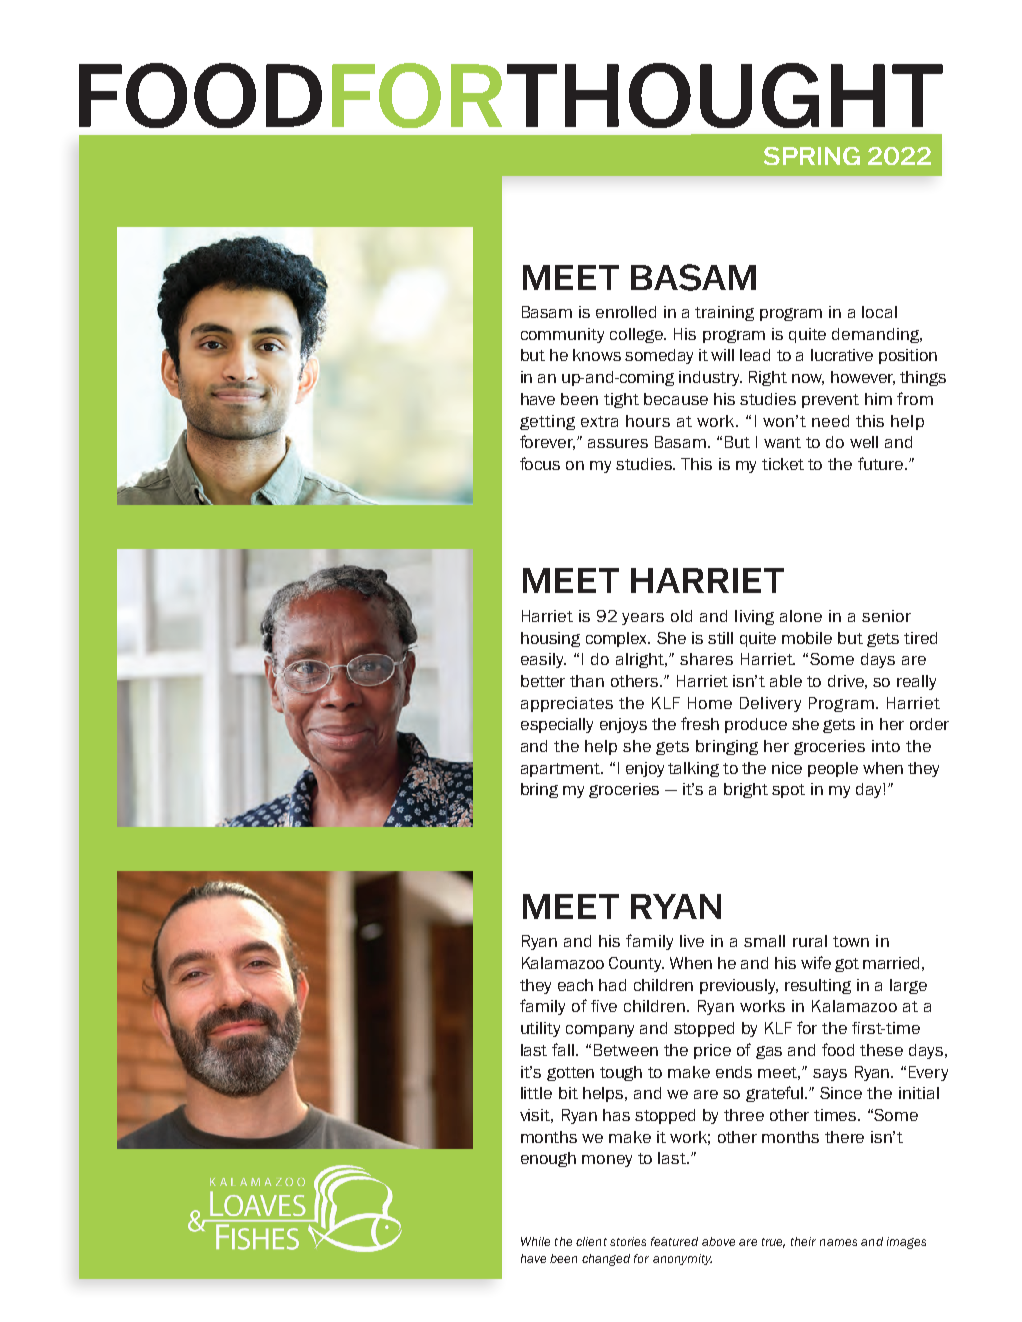  What do you see at coordinates (886, 746) in the screenshot?
I see `into` at bounding box center [886, 746].
